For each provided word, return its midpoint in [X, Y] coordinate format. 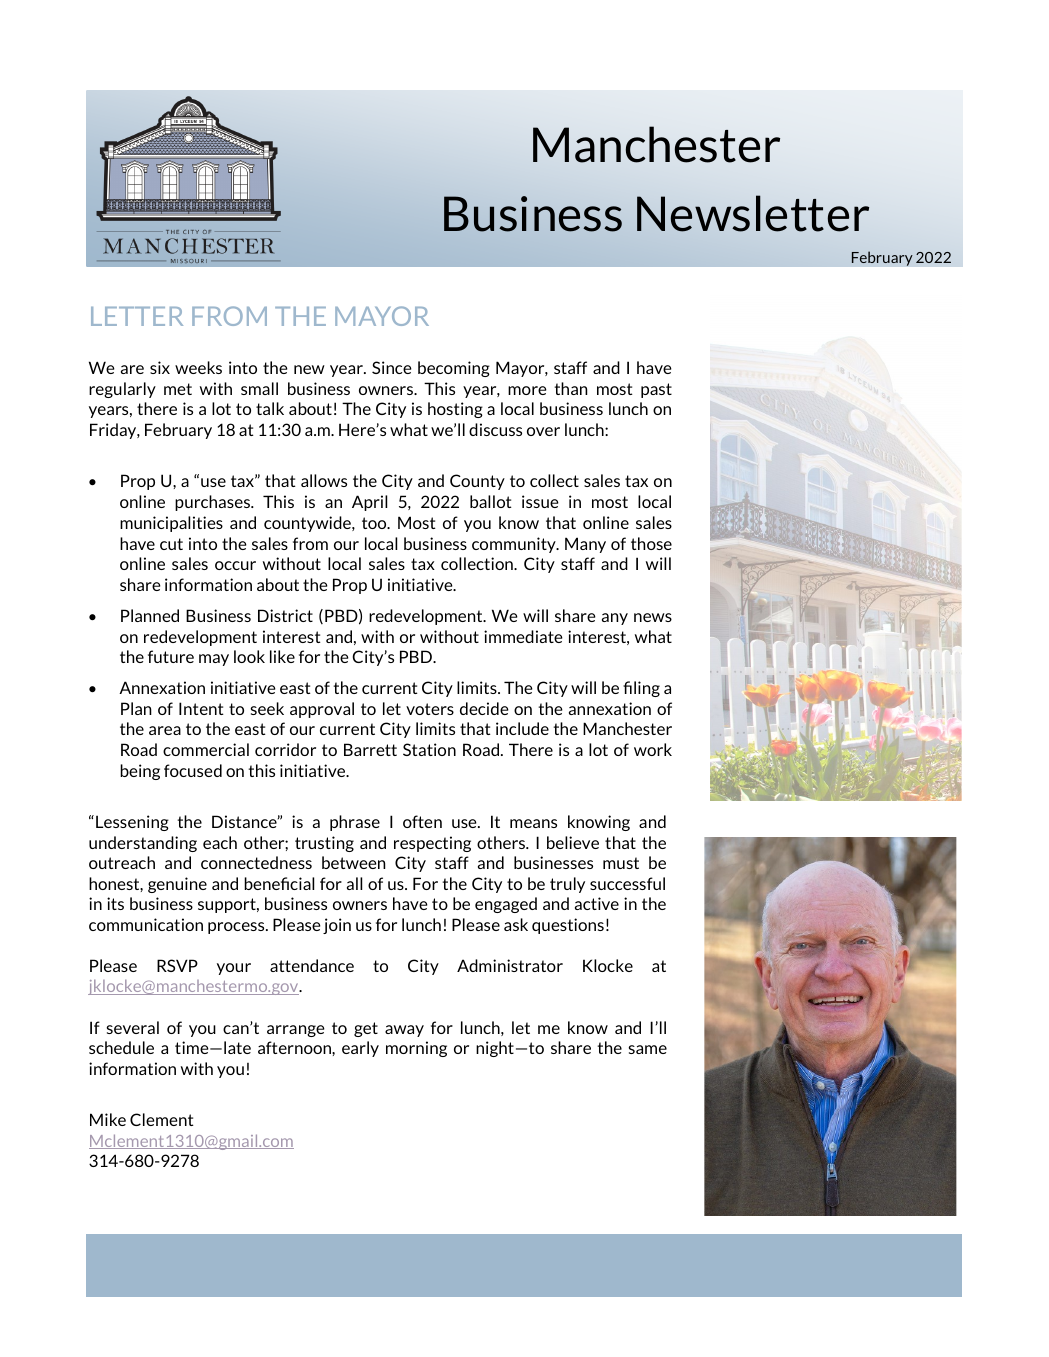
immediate [523, 636]
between [353, 862]
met [178, 389]
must [621, 863]
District [285, 615]
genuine [177, 885]
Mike [108, 1119]
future [171, 656]
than [570, 388]
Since [392, 367]
